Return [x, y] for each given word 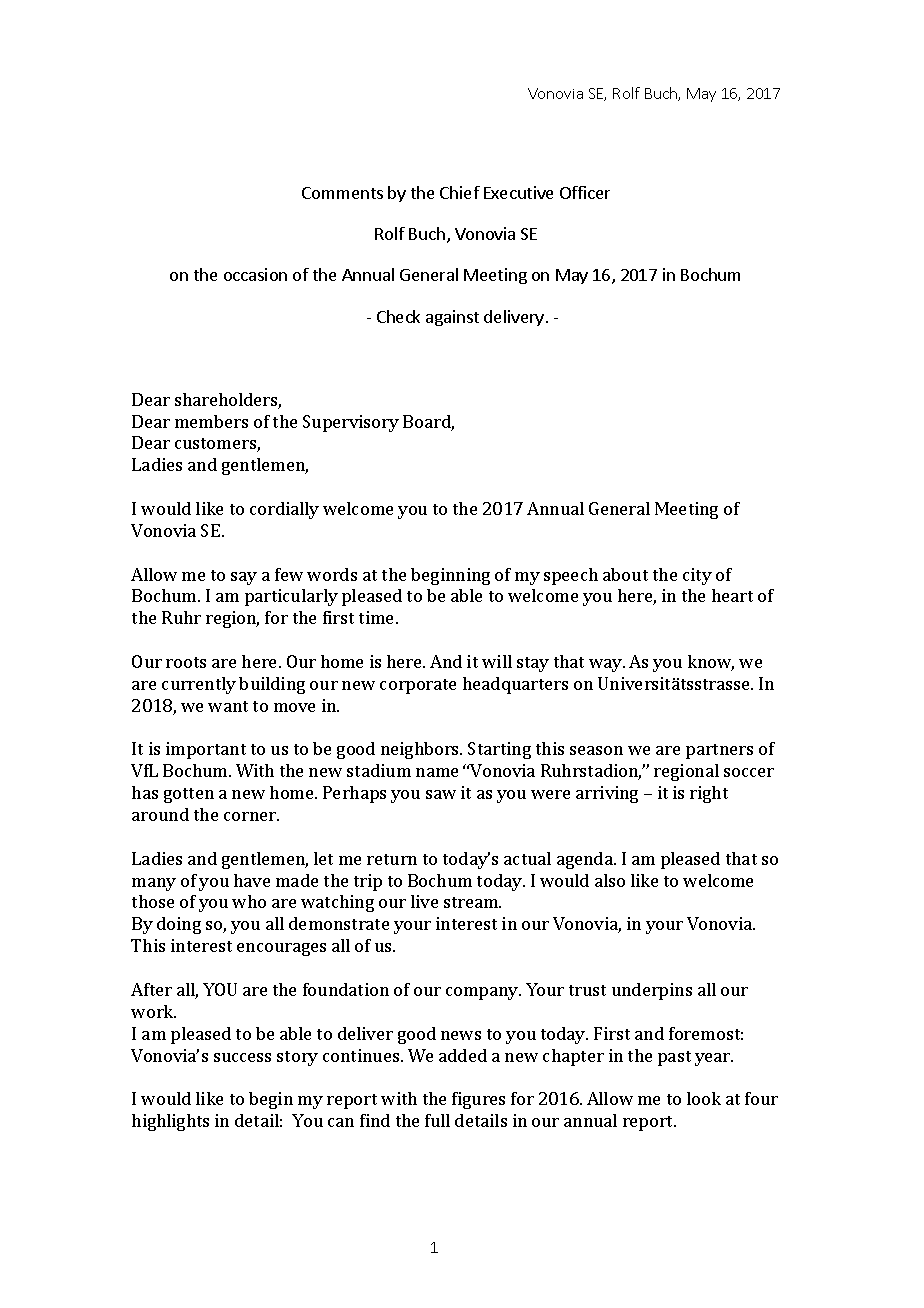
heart [732, 595]
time [378, 617]
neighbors [421, 750]
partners [719, 751]
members [211, 421]
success [242, 1057]
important [206, 750]
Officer [585, 192]
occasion [255, 274]
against [452, 318]
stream [472, 902]
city [697, 576]
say [244, 578]
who [249, 901]
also [610, 880]
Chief [460, 192]
